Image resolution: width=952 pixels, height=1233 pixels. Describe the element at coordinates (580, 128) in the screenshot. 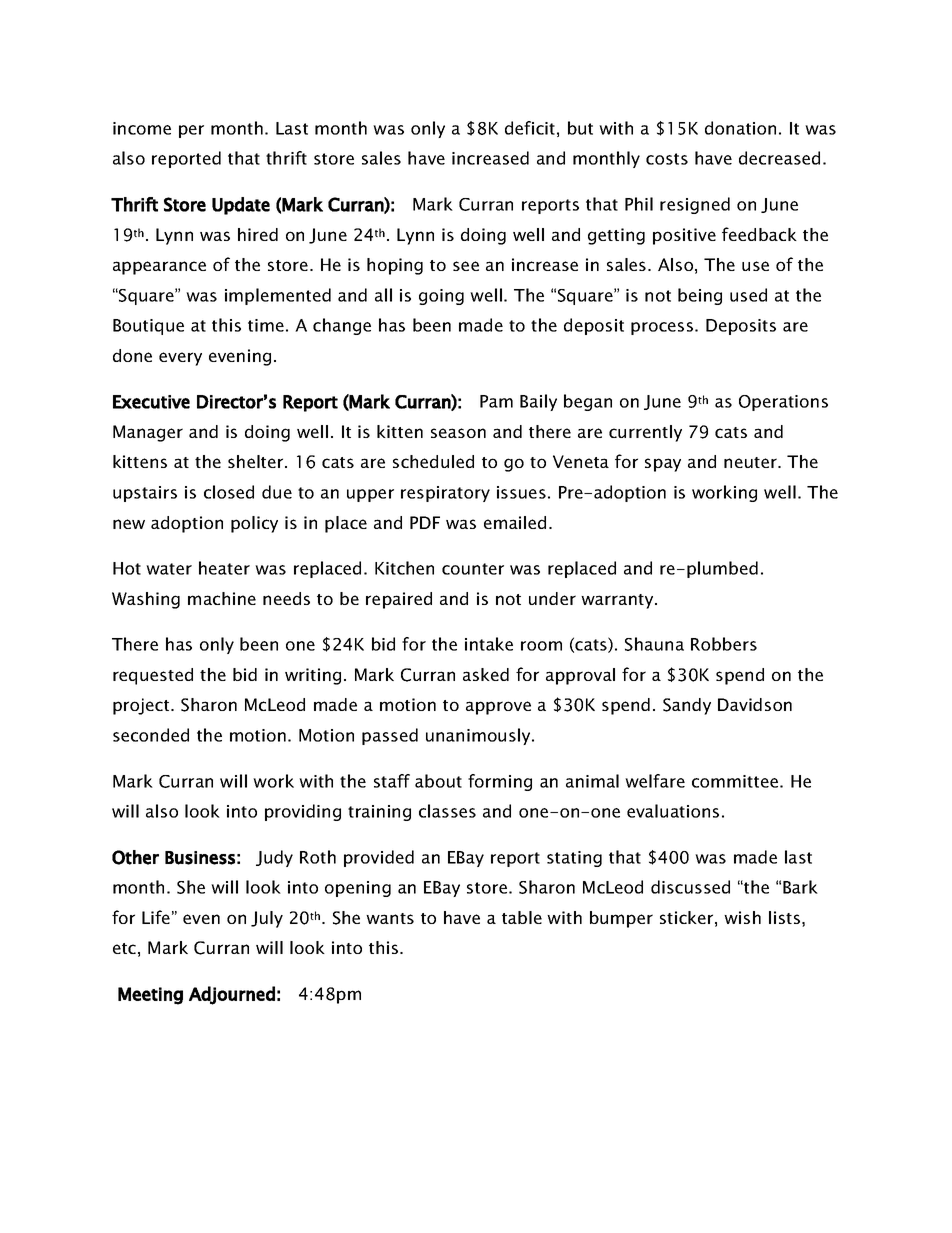

I see `but` at that location.
